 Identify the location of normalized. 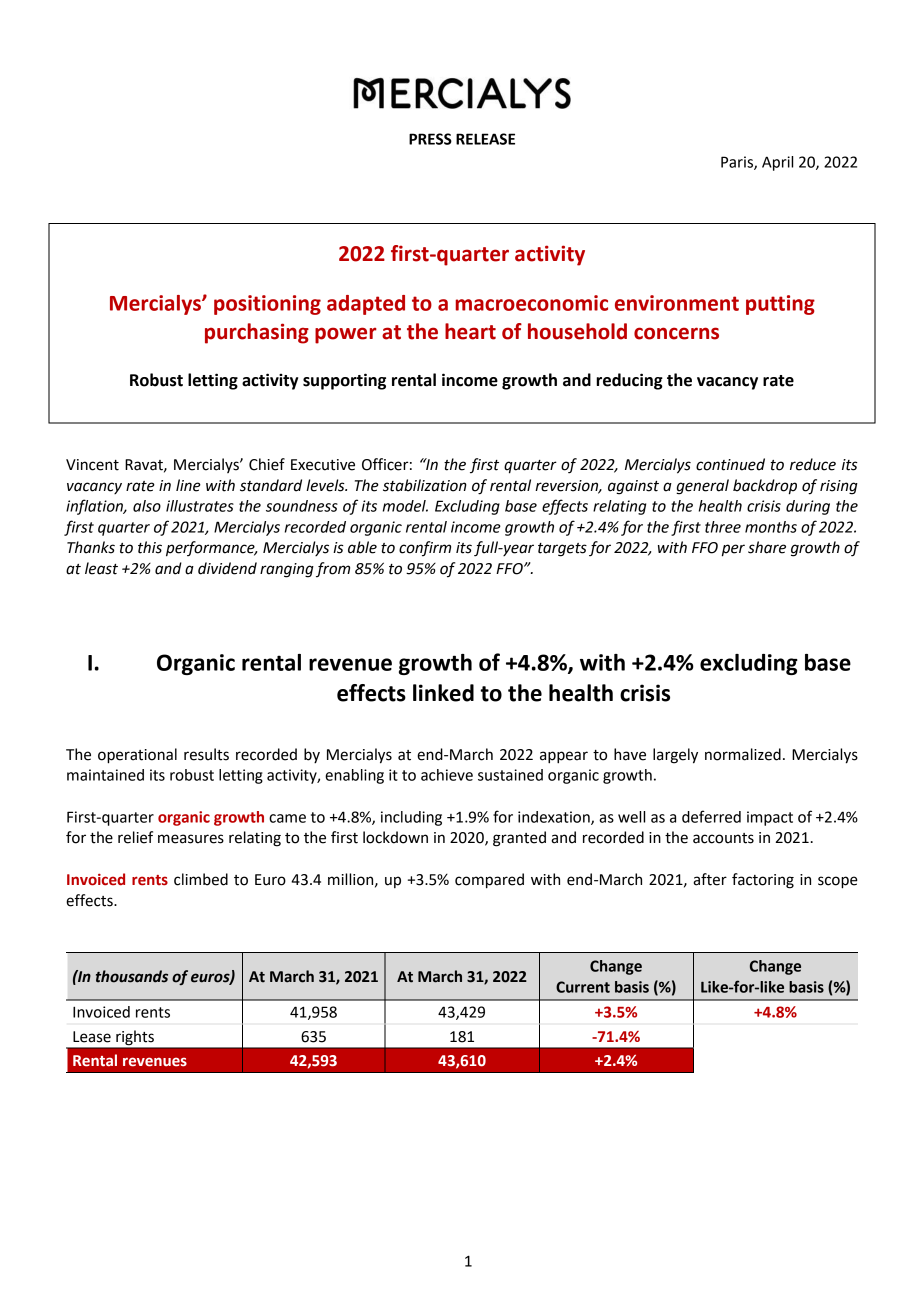
(743, 754).
